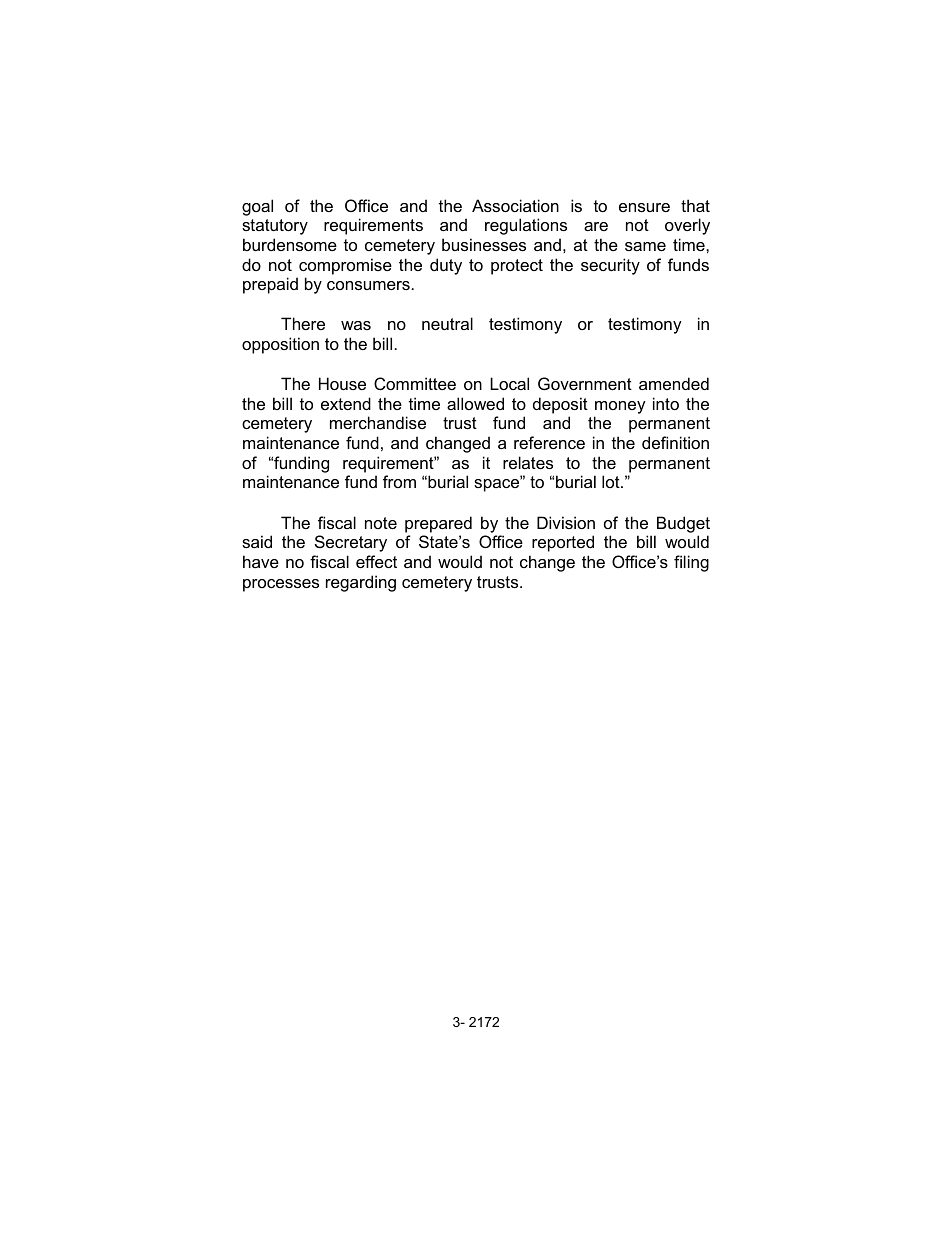  I want to click on ensure, so click(644, 207).
